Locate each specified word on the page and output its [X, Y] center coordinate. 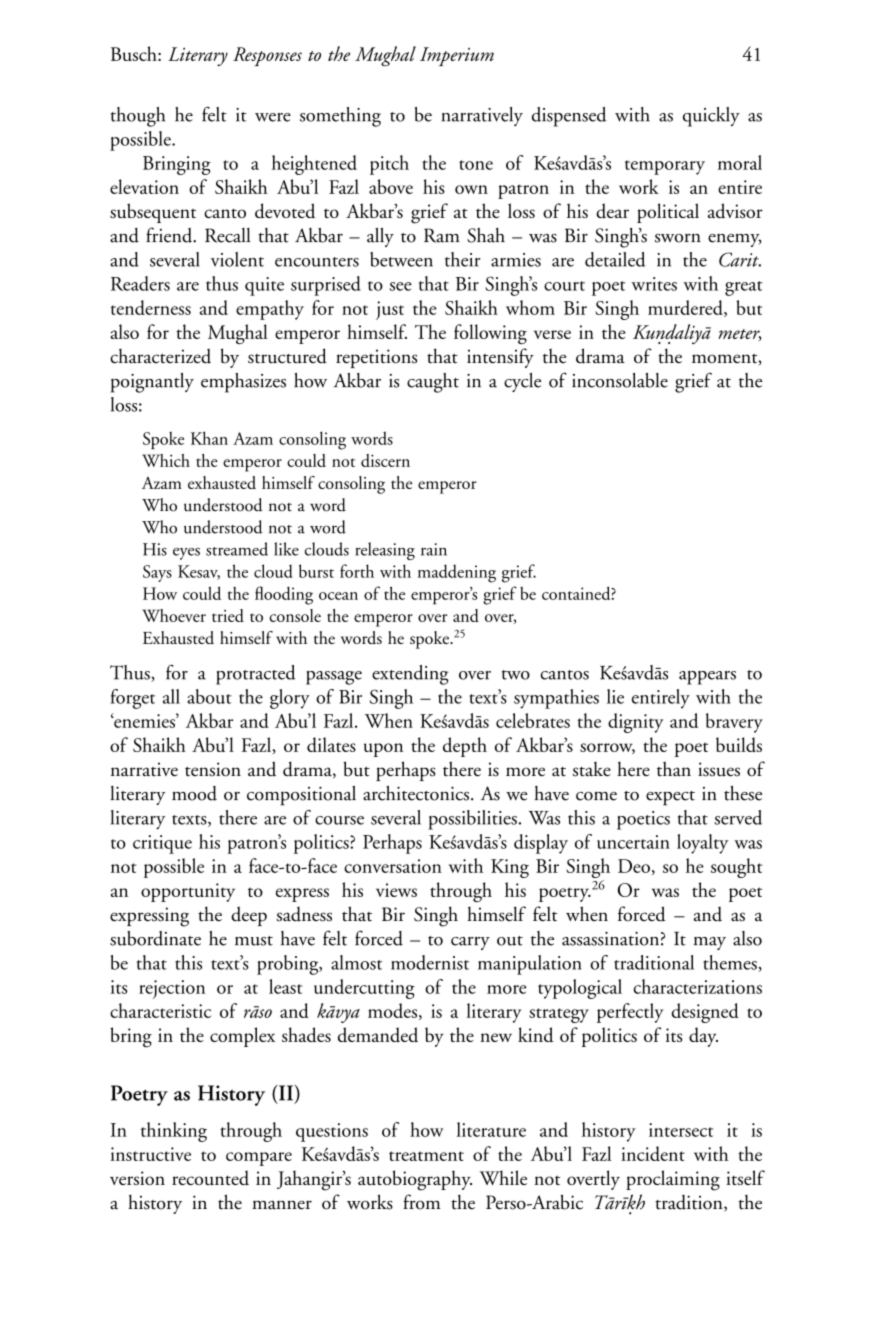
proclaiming [673, 1180]
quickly [711, 117]
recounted [210, 1178]
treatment [426, 1156]
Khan [209, 438]
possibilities [472, 820]
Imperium [457, 56]
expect [670, 798]
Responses [267, 56]
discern [385, 460]
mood [194, 793]
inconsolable [620, 380]
